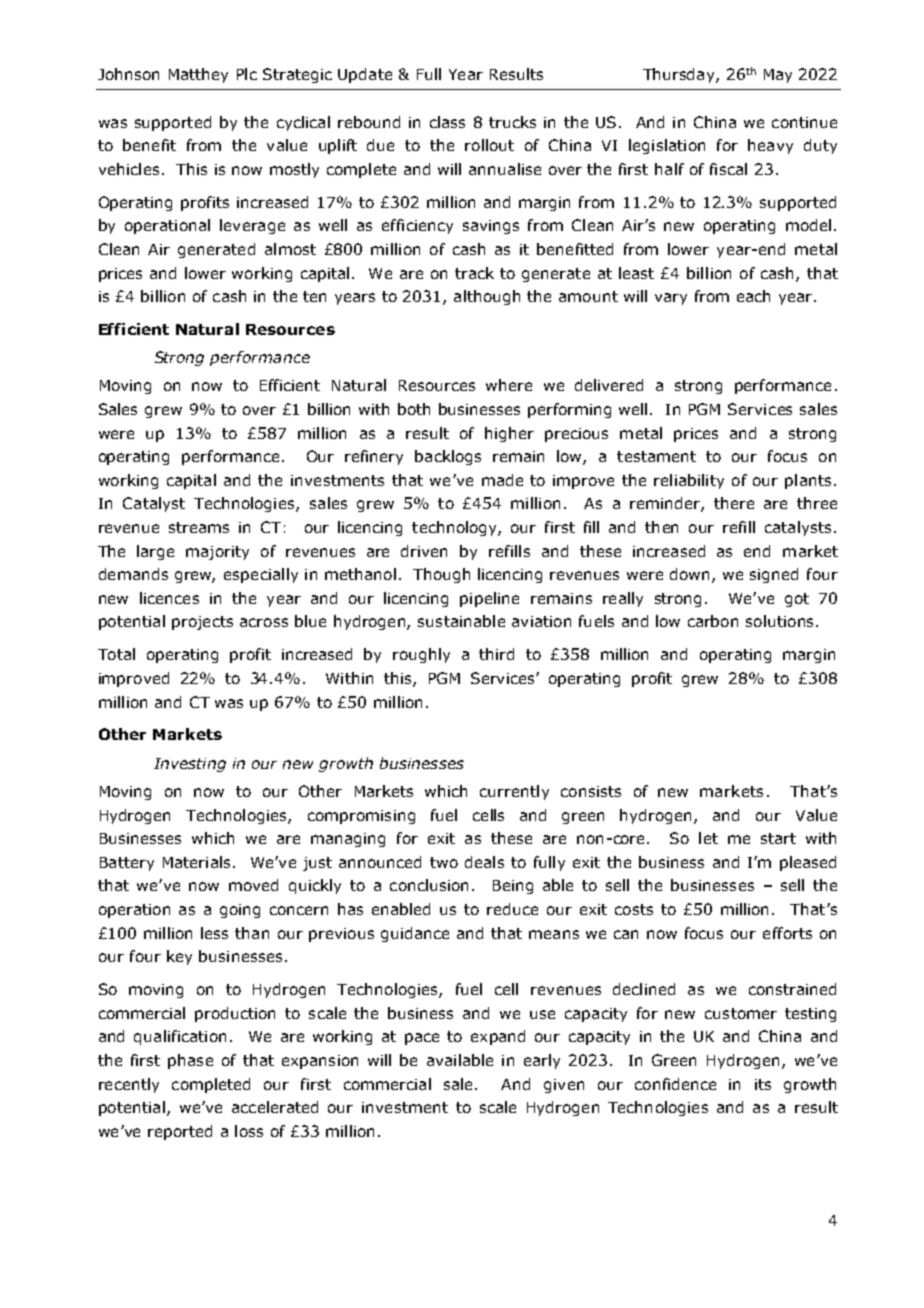 The width and height of the screenshot is (924, 1308). What do you see at coordinates (199, 527) in the screenshot?
I see `streams` at bounding box center [199, 527].
